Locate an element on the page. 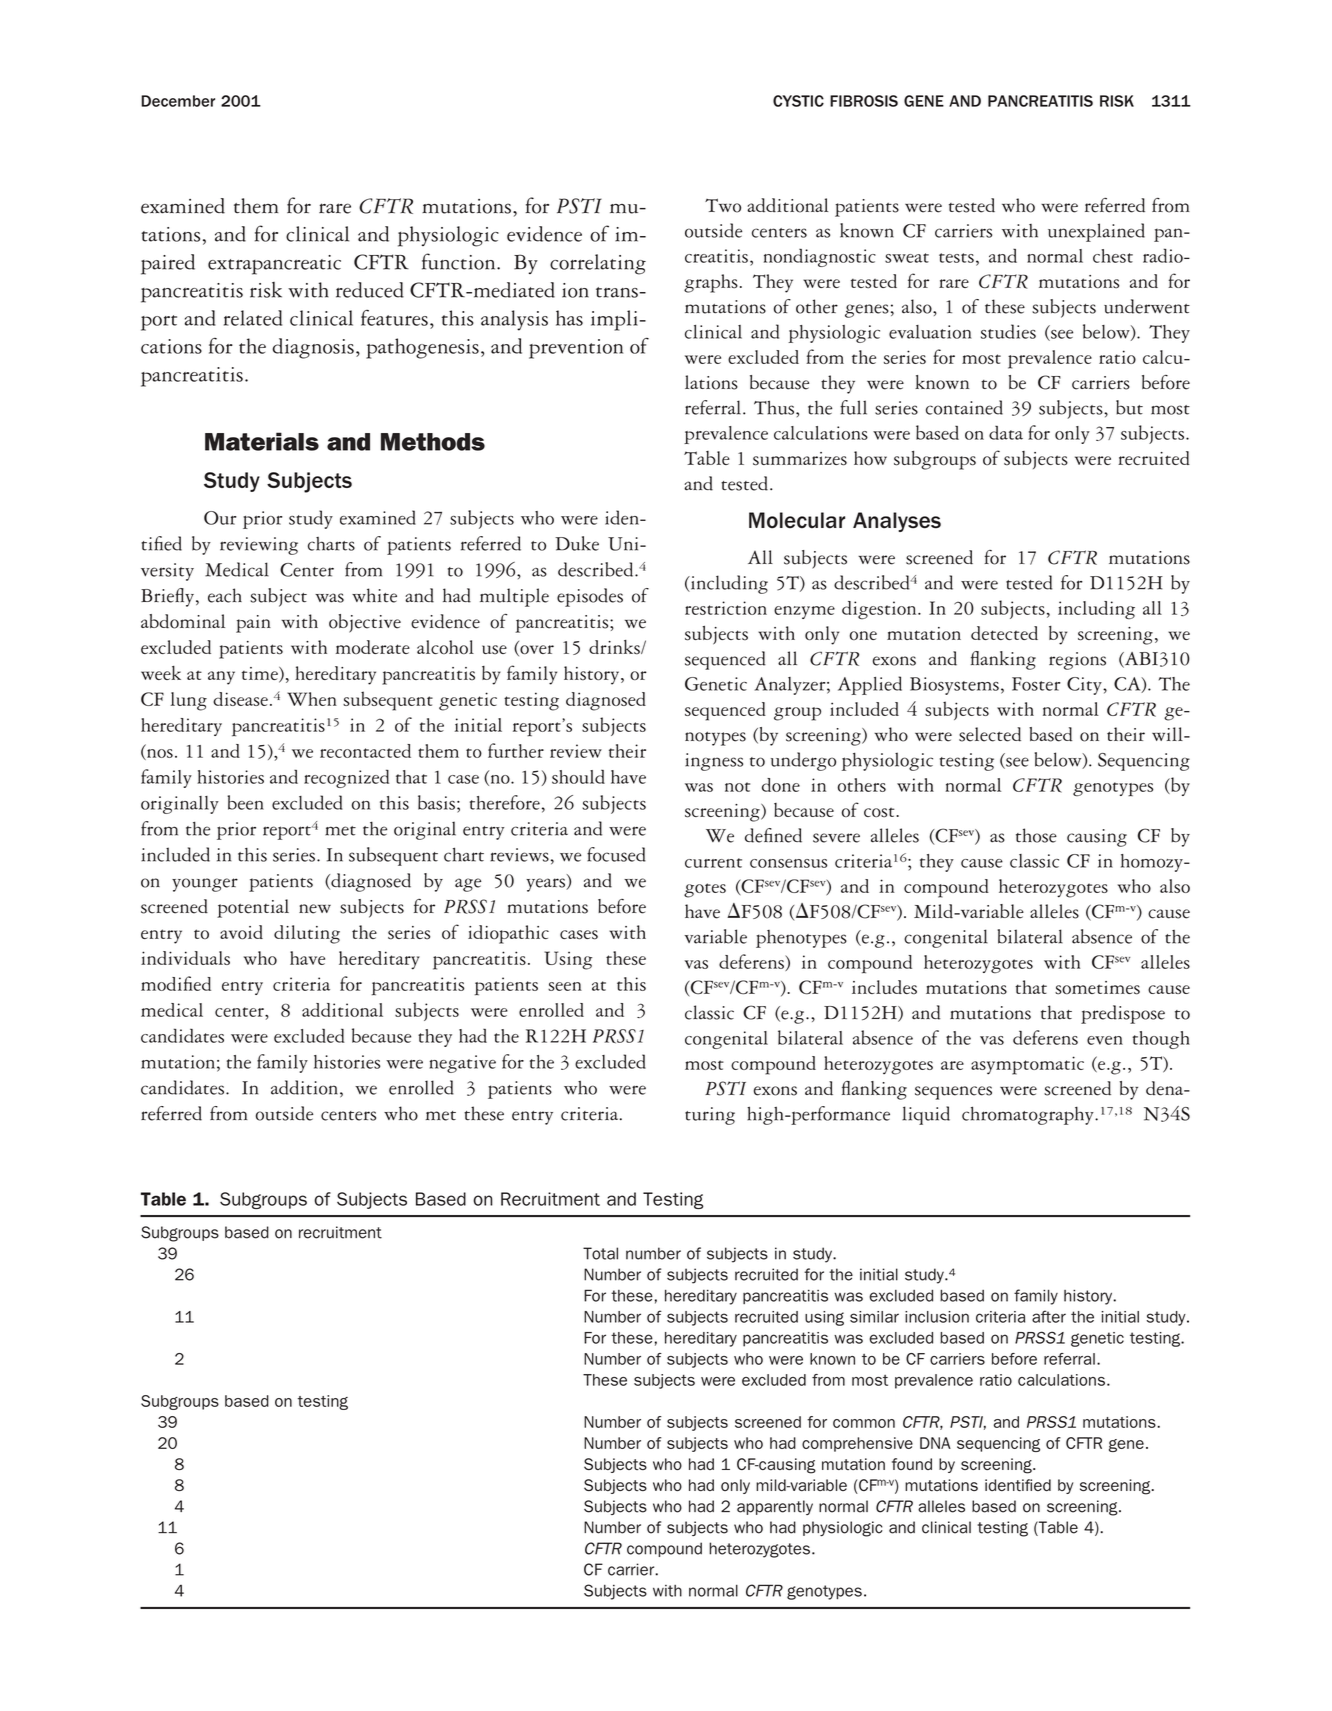 The image size is (1332, 1711). restriction is located at coordinates (726, 608).
